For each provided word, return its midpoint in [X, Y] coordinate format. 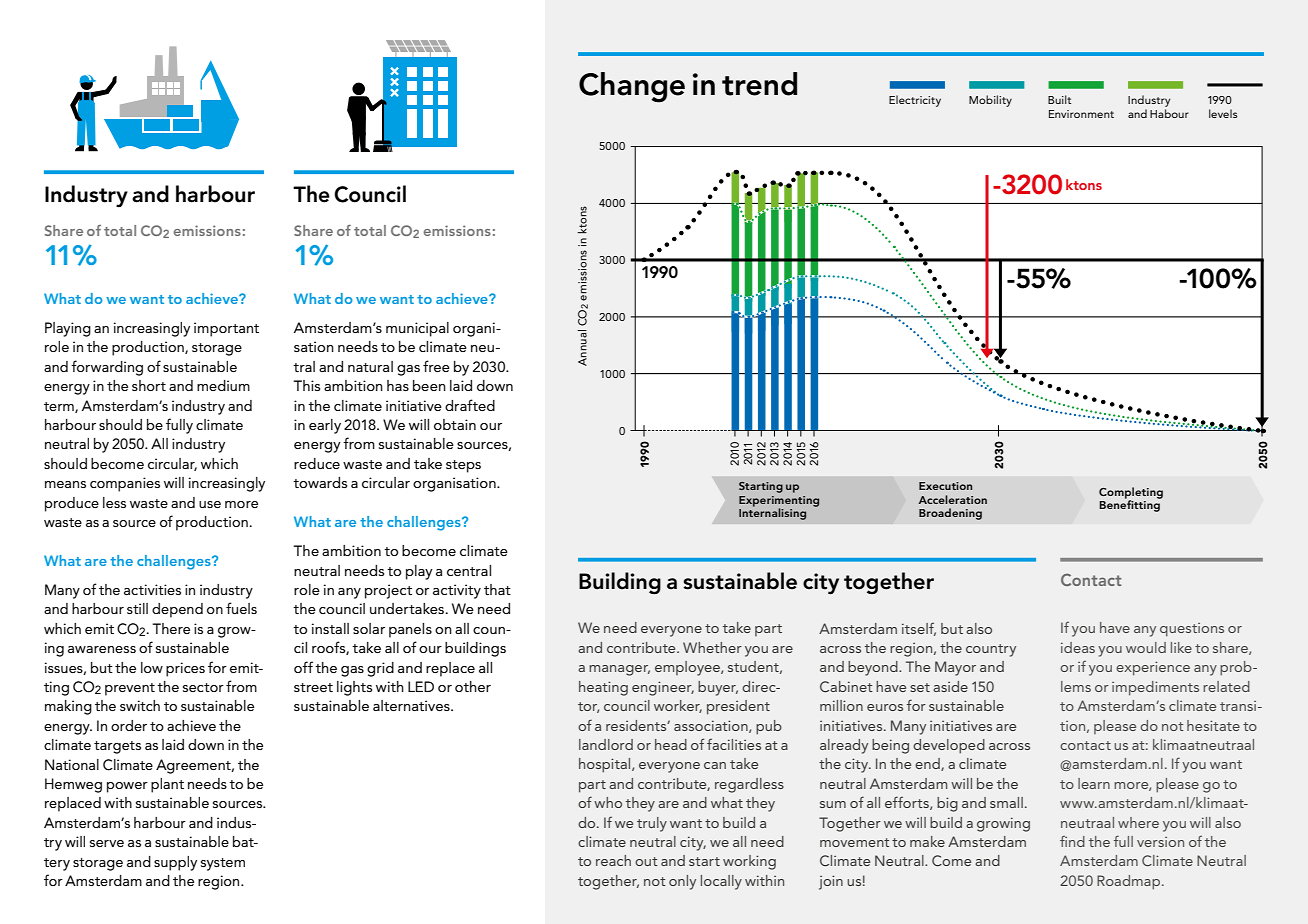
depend [177, 610]
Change [632, 87]
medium [223, 385]
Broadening [950, 514]
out [646, 861]
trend [759, 84]
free [436, 366]
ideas [1078, 647]
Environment [1081, 114]
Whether [712, 647]
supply [175, 863]
